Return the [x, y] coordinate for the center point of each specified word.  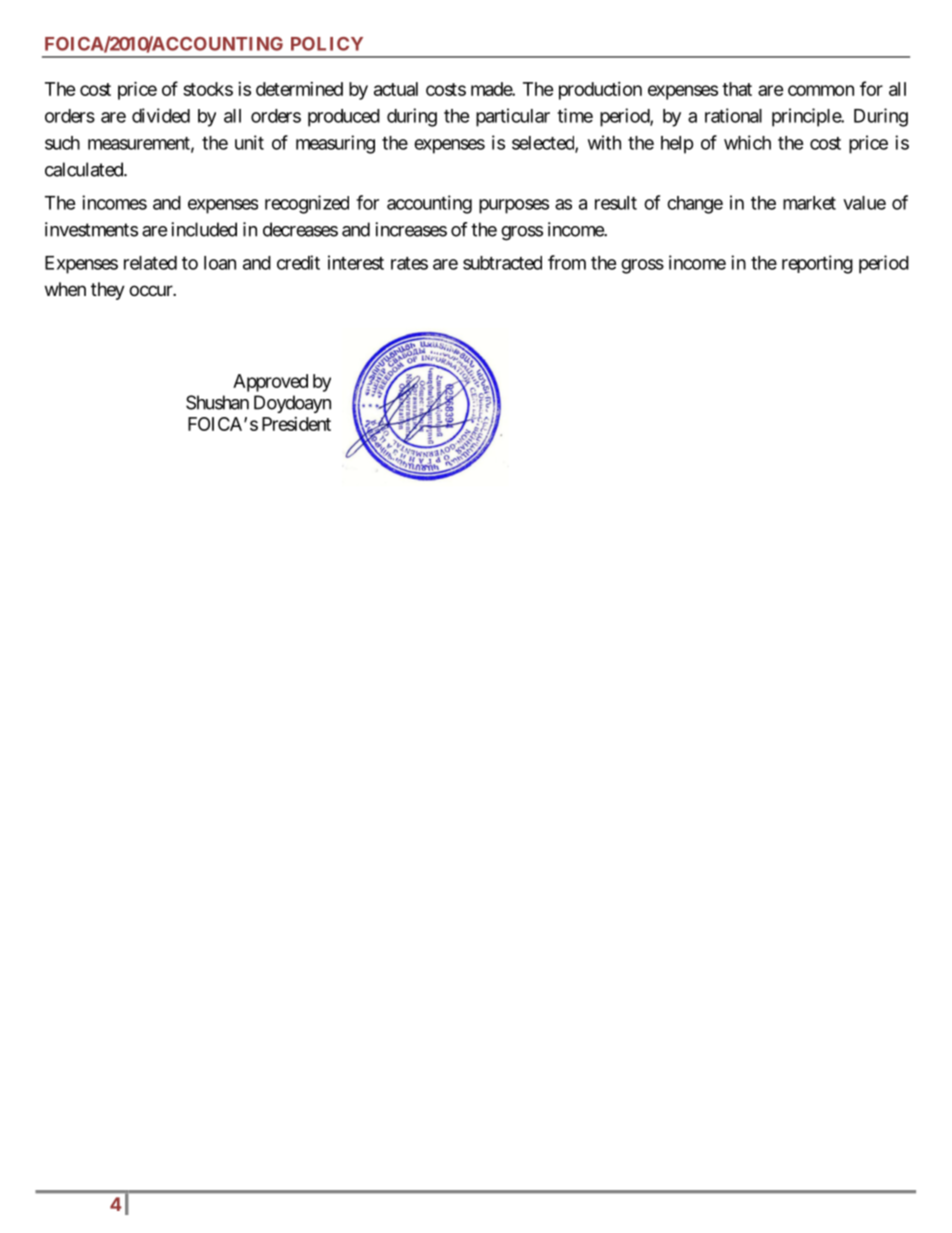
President [296, 424]
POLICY [327, 44]
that [737, 89]
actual [396, 89]
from [567, 262]
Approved [270, 383]
